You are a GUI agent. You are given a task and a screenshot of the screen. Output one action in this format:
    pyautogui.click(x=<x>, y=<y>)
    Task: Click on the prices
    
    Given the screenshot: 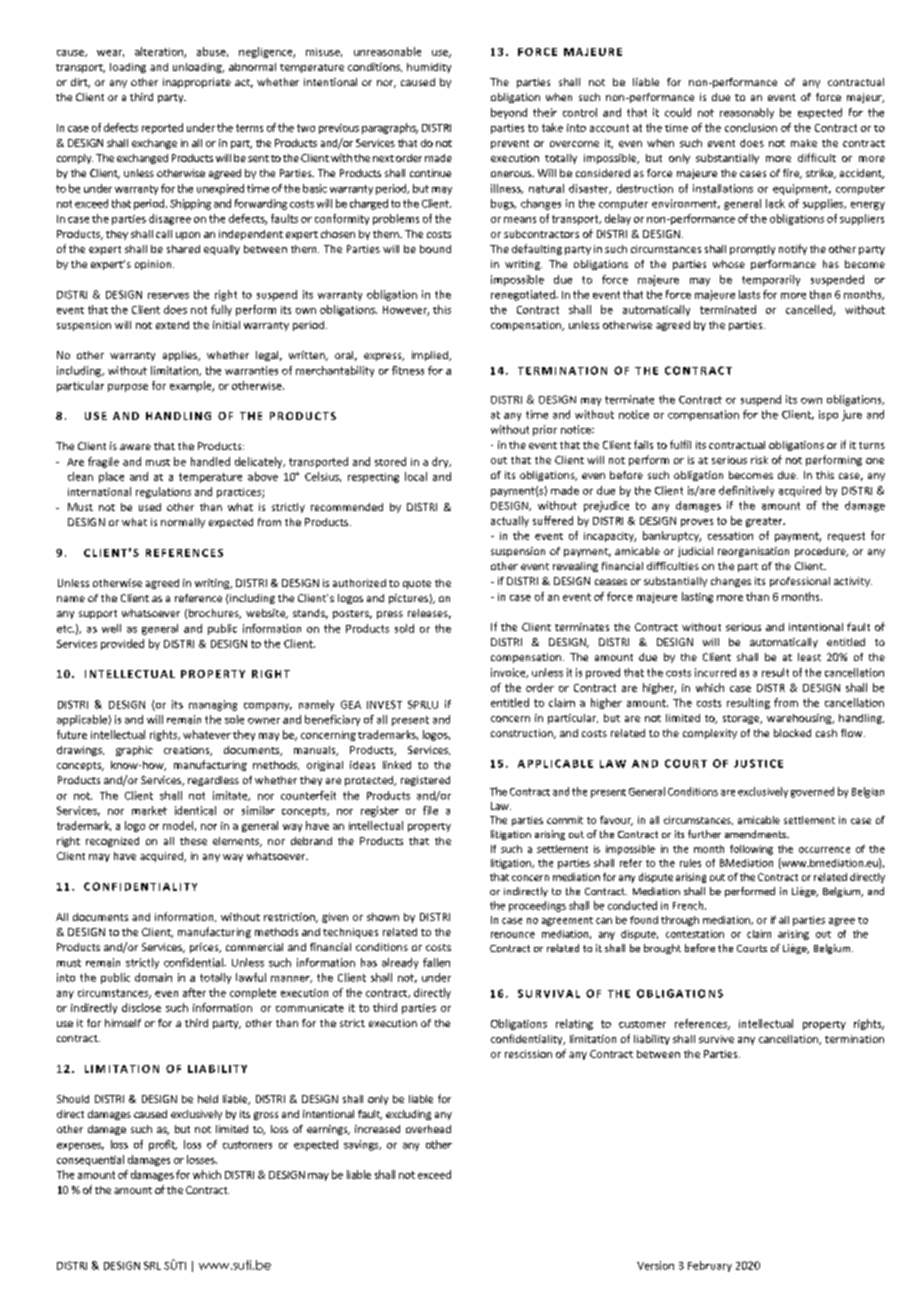 What is the action you would take?
    pyautogui.click(x=205, y=948)
